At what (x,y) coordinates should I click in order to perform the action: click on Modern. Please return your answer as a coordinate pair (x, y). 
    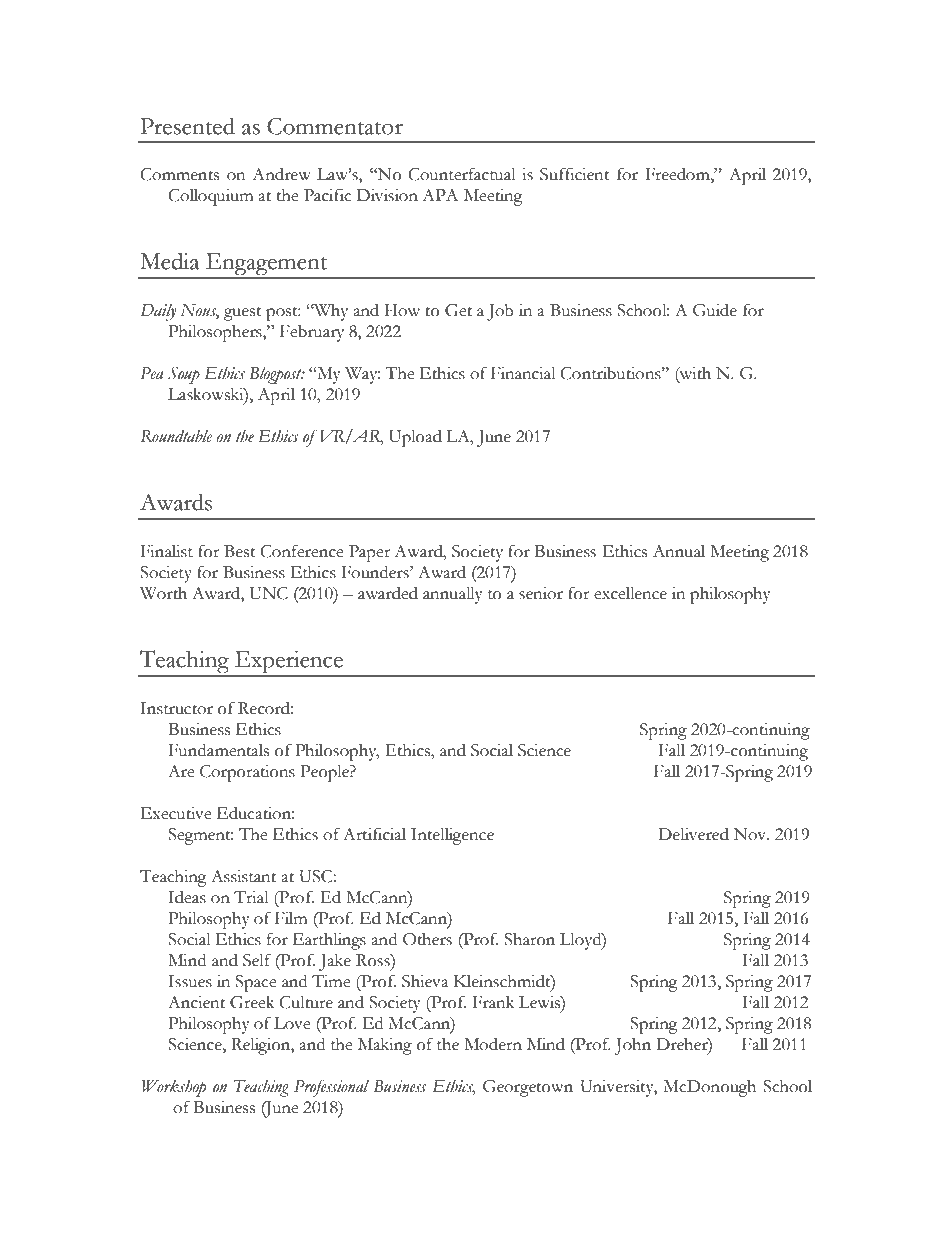
    Looking at the image, I should click on (493, 1044).
